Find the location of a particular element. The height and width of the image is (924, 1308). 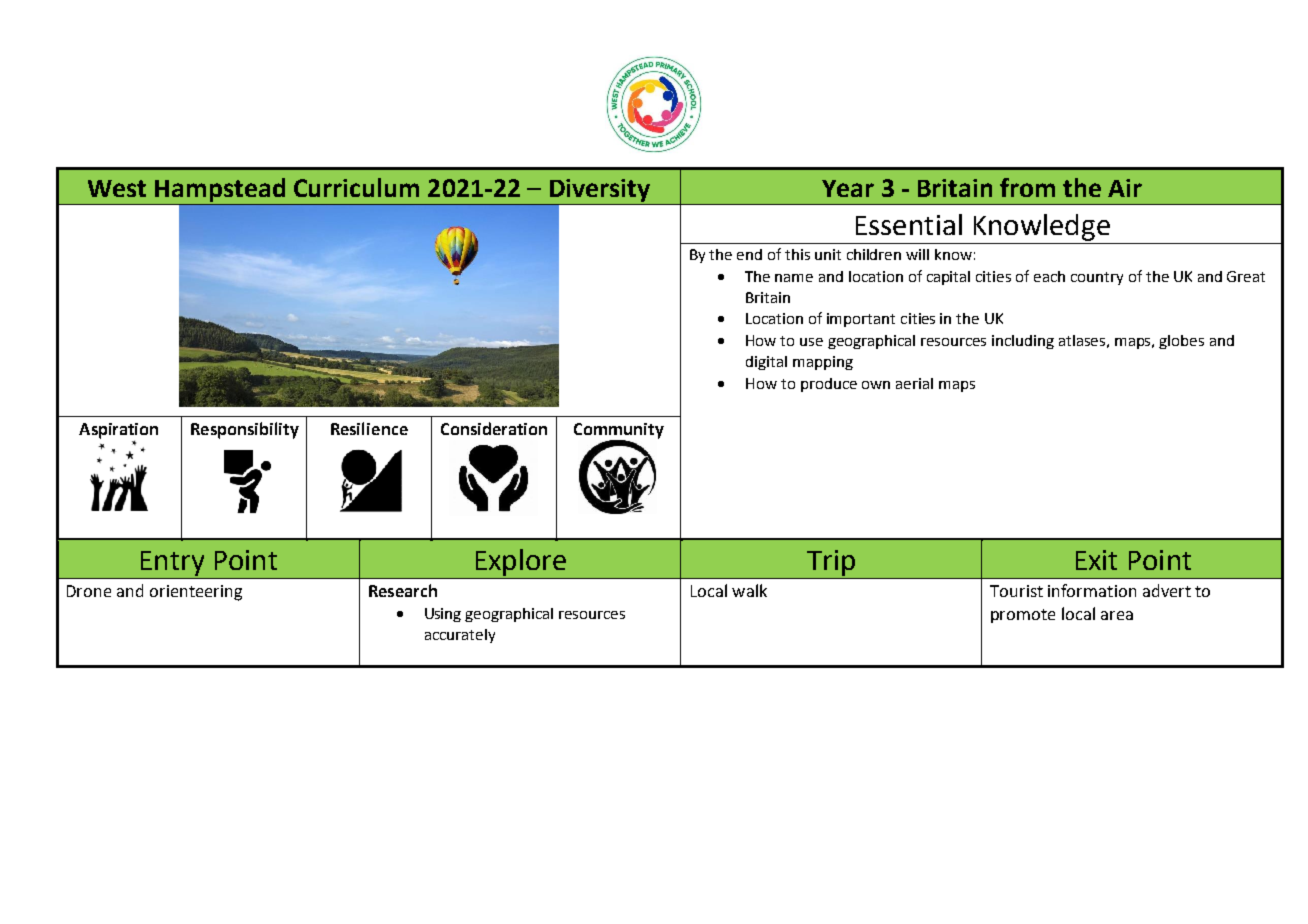

walk is located at coordinates (749, 590).
